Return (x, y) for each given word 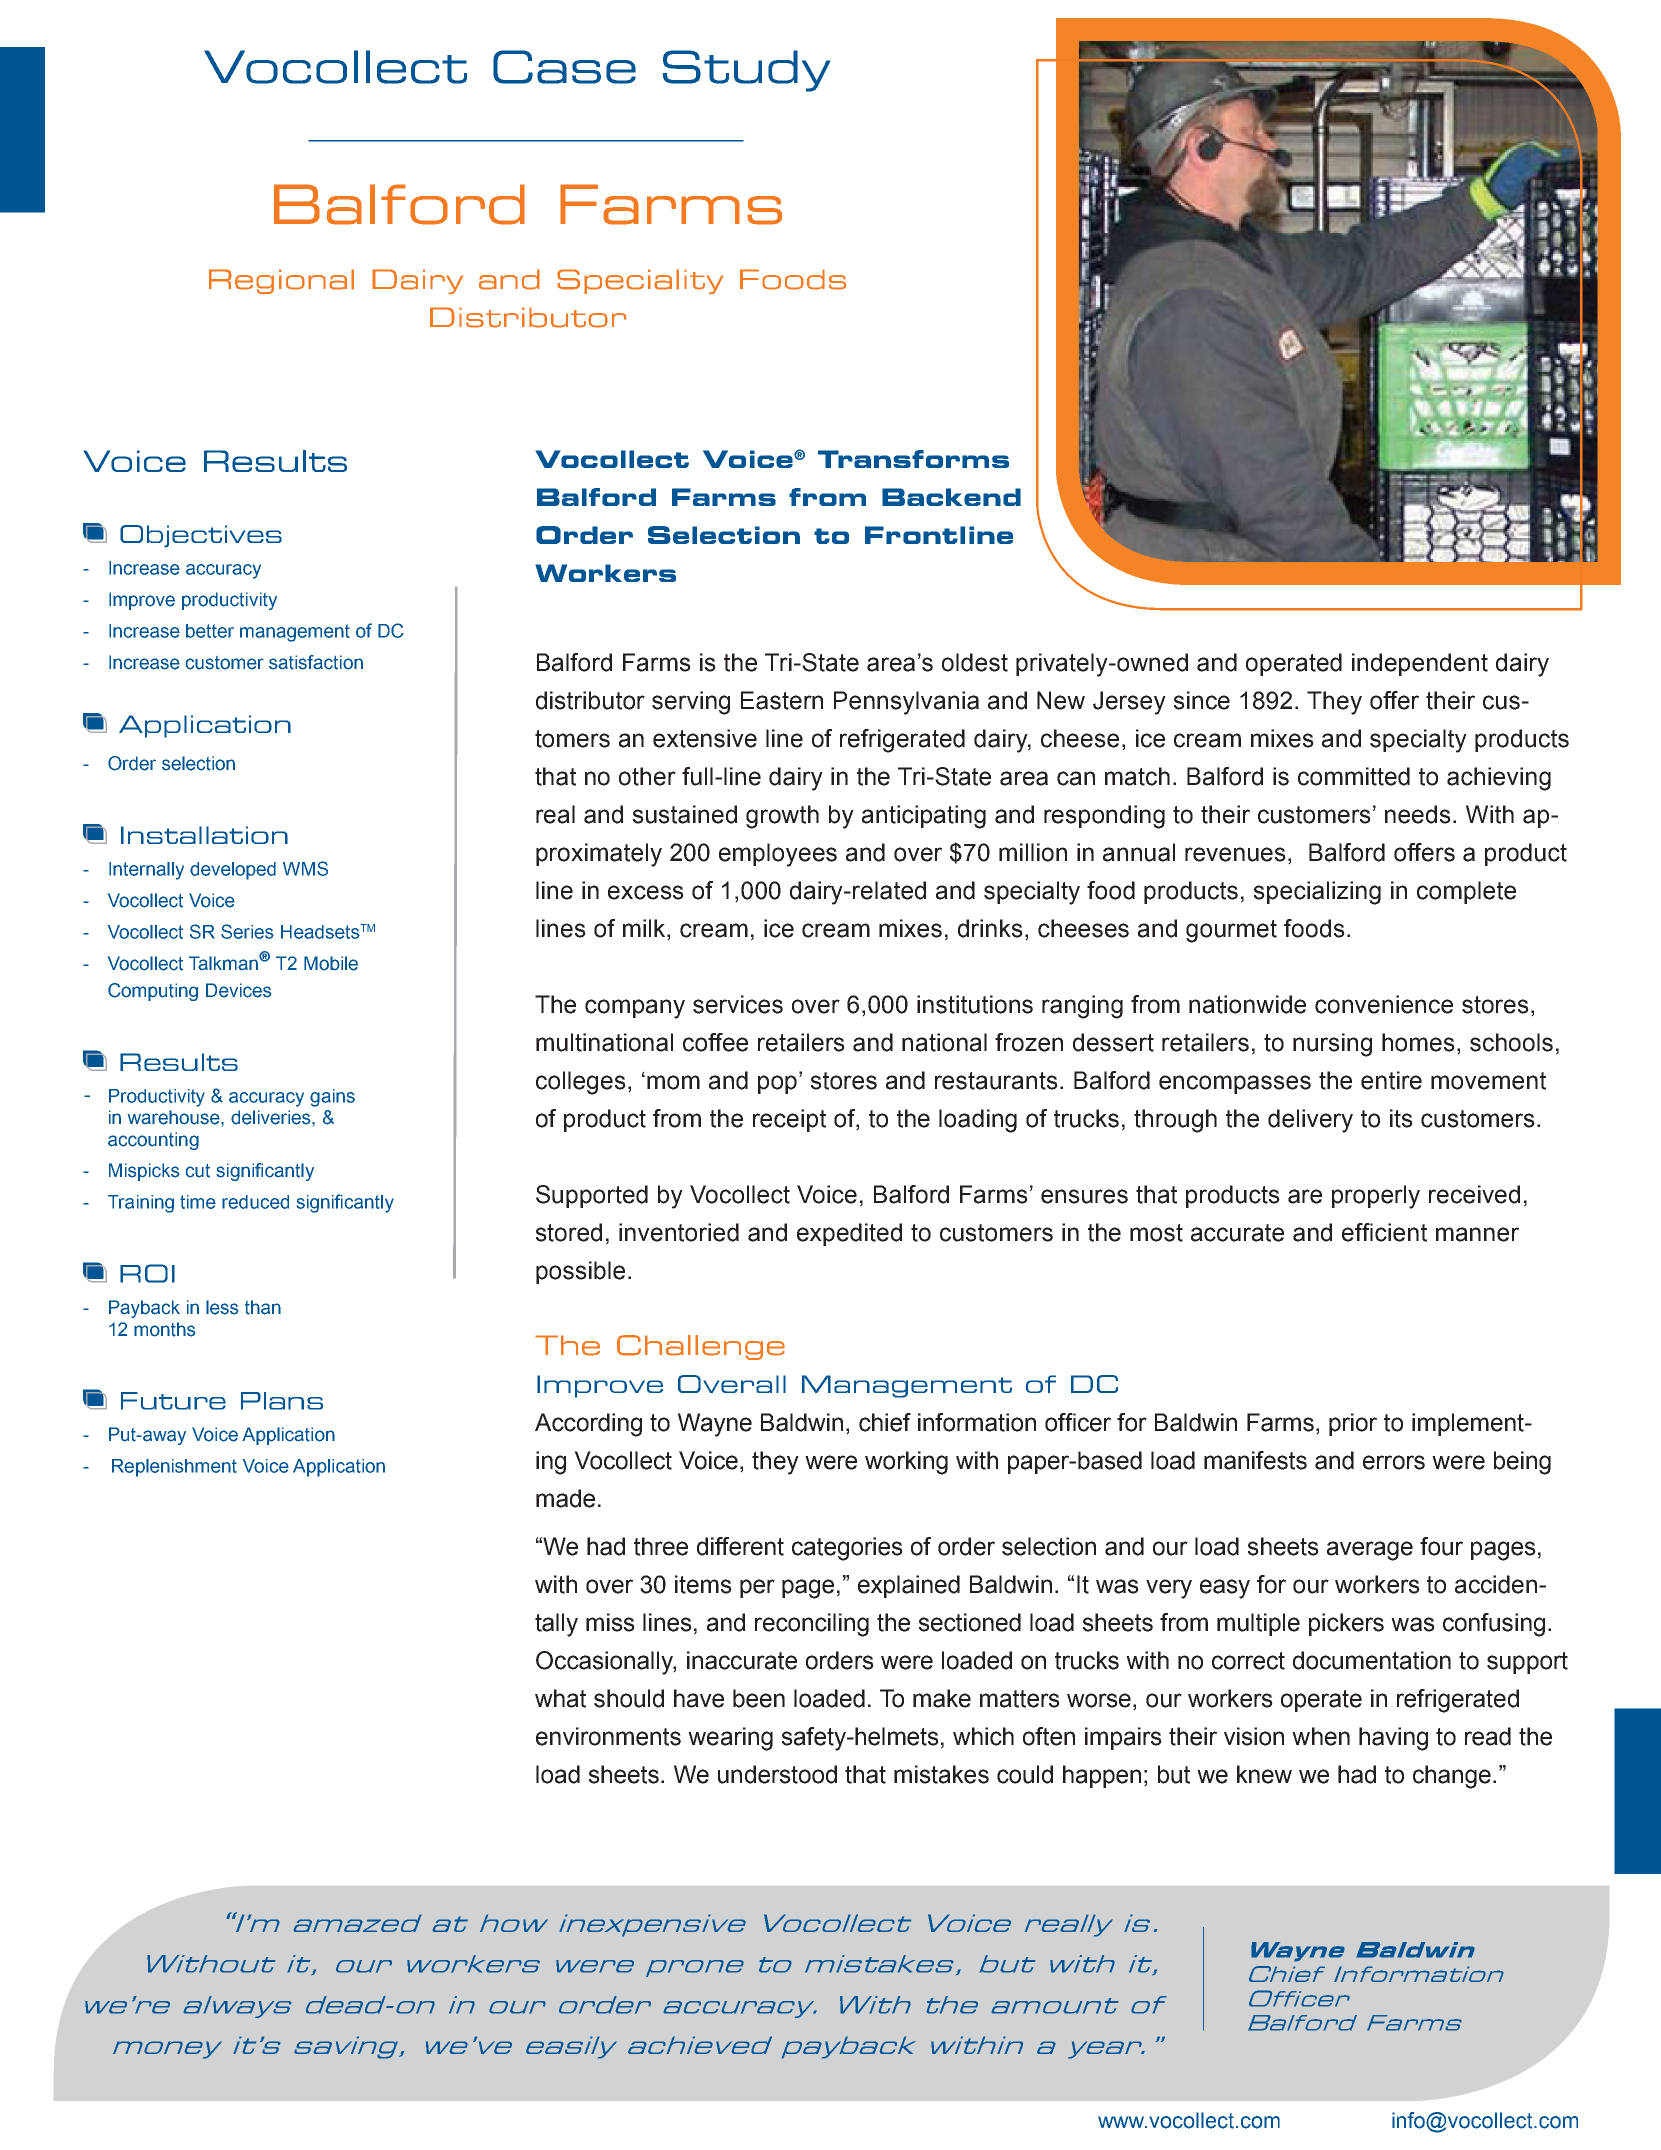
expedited (849, 1234)
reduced (255, 1202)
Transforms (913, 459)
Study (746, 71)
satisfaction (316, 662)
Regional (281, 281)
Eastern (782, 700)
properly (1376, 1197)
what (560, 1698)
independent (1420, 664)
